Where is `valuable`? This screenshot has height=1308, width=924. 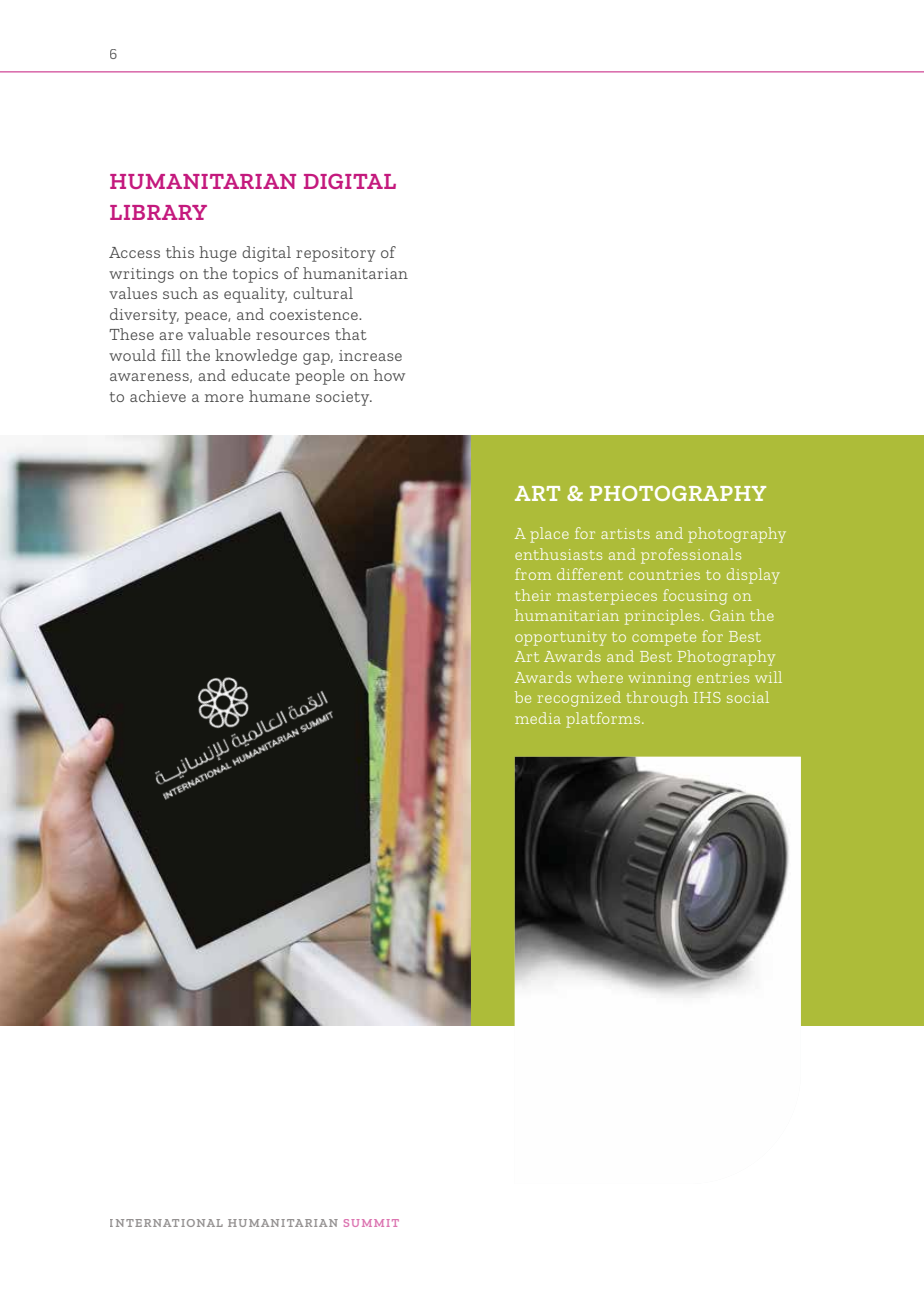
valuable is located at coordinates (219, 334).
